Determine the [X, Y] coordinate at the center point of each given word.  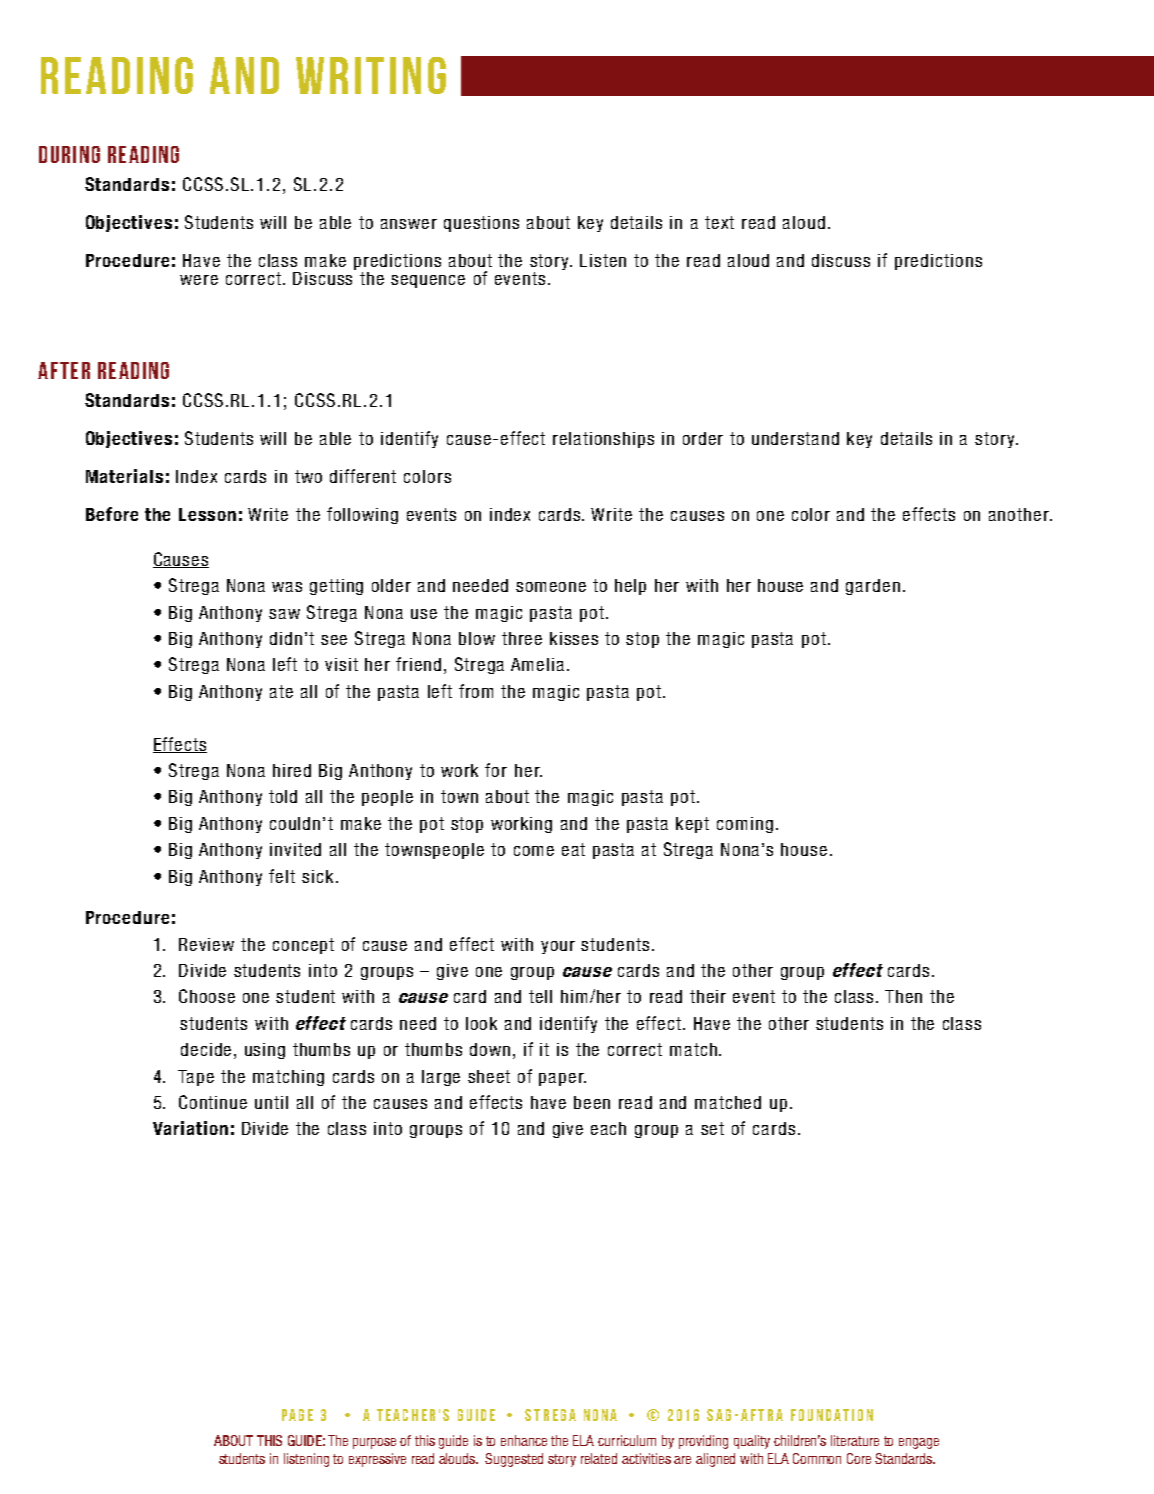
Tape [196, 1078]
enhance [524, 1440]
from [476, 691]
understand [795, 438]
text [719, 222]
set [712, 1128]
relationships [603, 440]
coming [745, 825]
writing [371, 75]
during [69, 154]
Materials [124, 476]
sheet [489, 1076]
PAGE [297, 1415]
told [283, 796]
